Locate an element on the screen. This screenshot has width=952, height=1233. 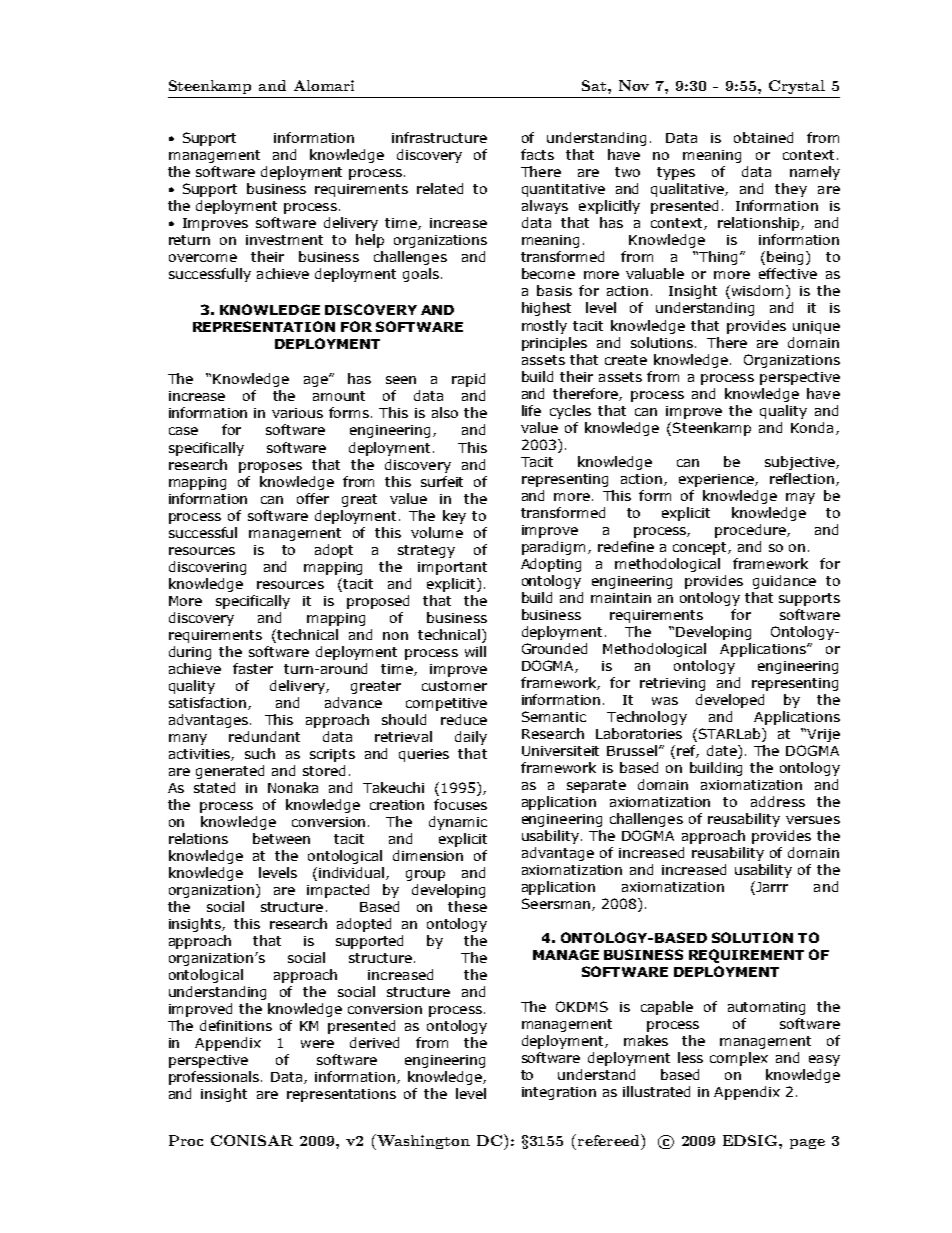
various is located at coordinates (297, 413).
